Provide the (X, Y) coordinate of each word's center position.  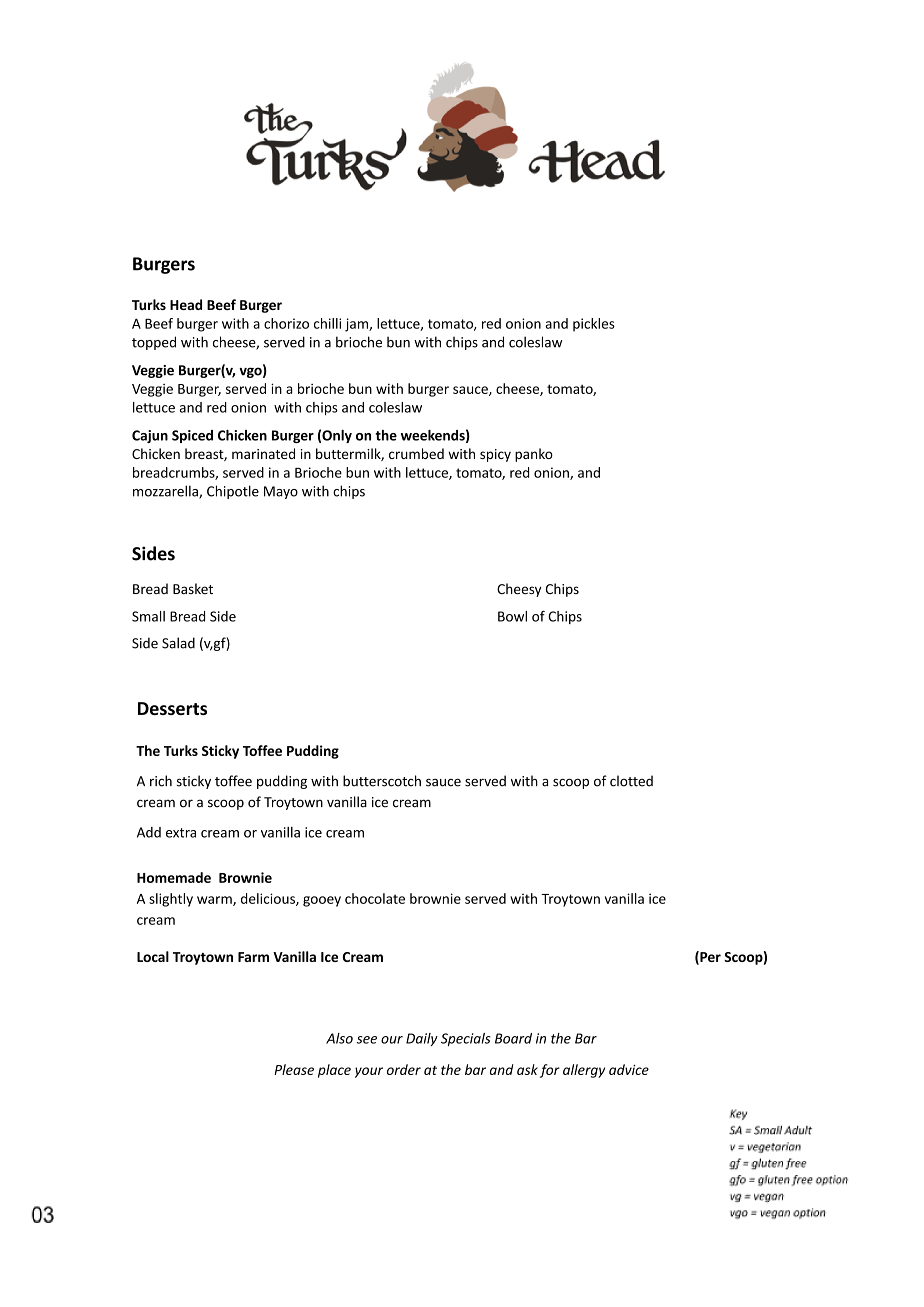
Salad (178, 643)
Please (294, 1069)
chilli (327, 323)
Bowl (512, 616)
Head (186, 304)
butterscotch (382, 781)
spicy (495, 455)
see (367, 1040)
